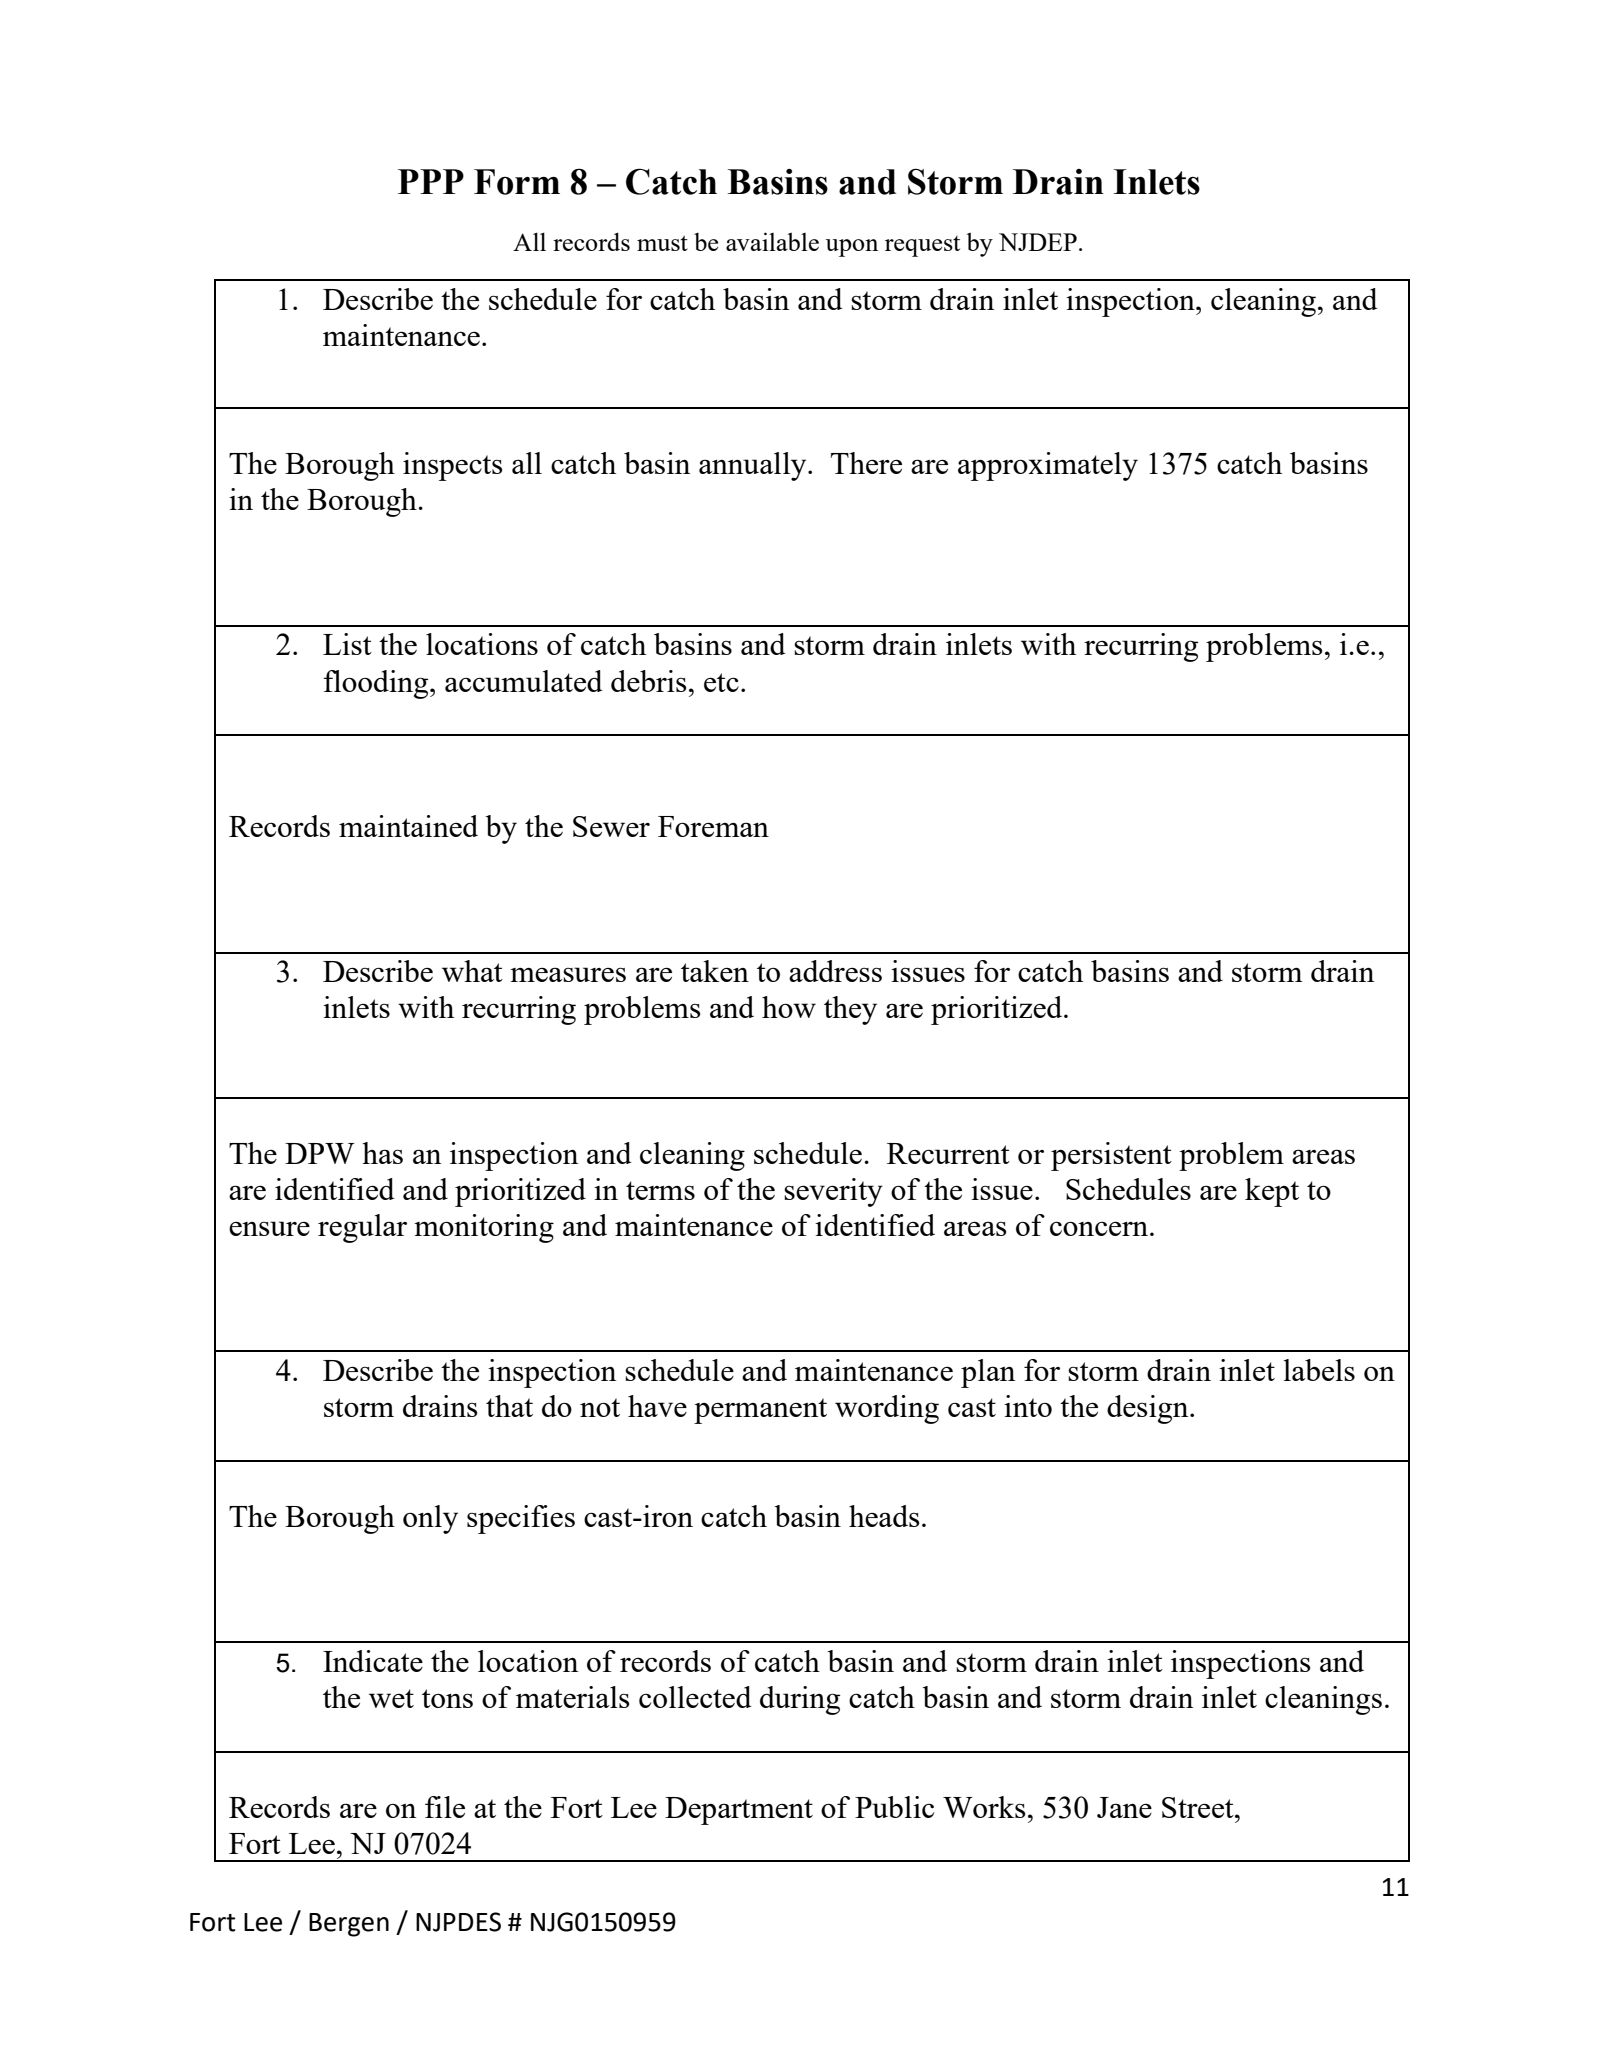 The width and height of the page is (1598, 2068). Describe the element at coordinates (408, 826) in the page. I see `maintained` at that location.
